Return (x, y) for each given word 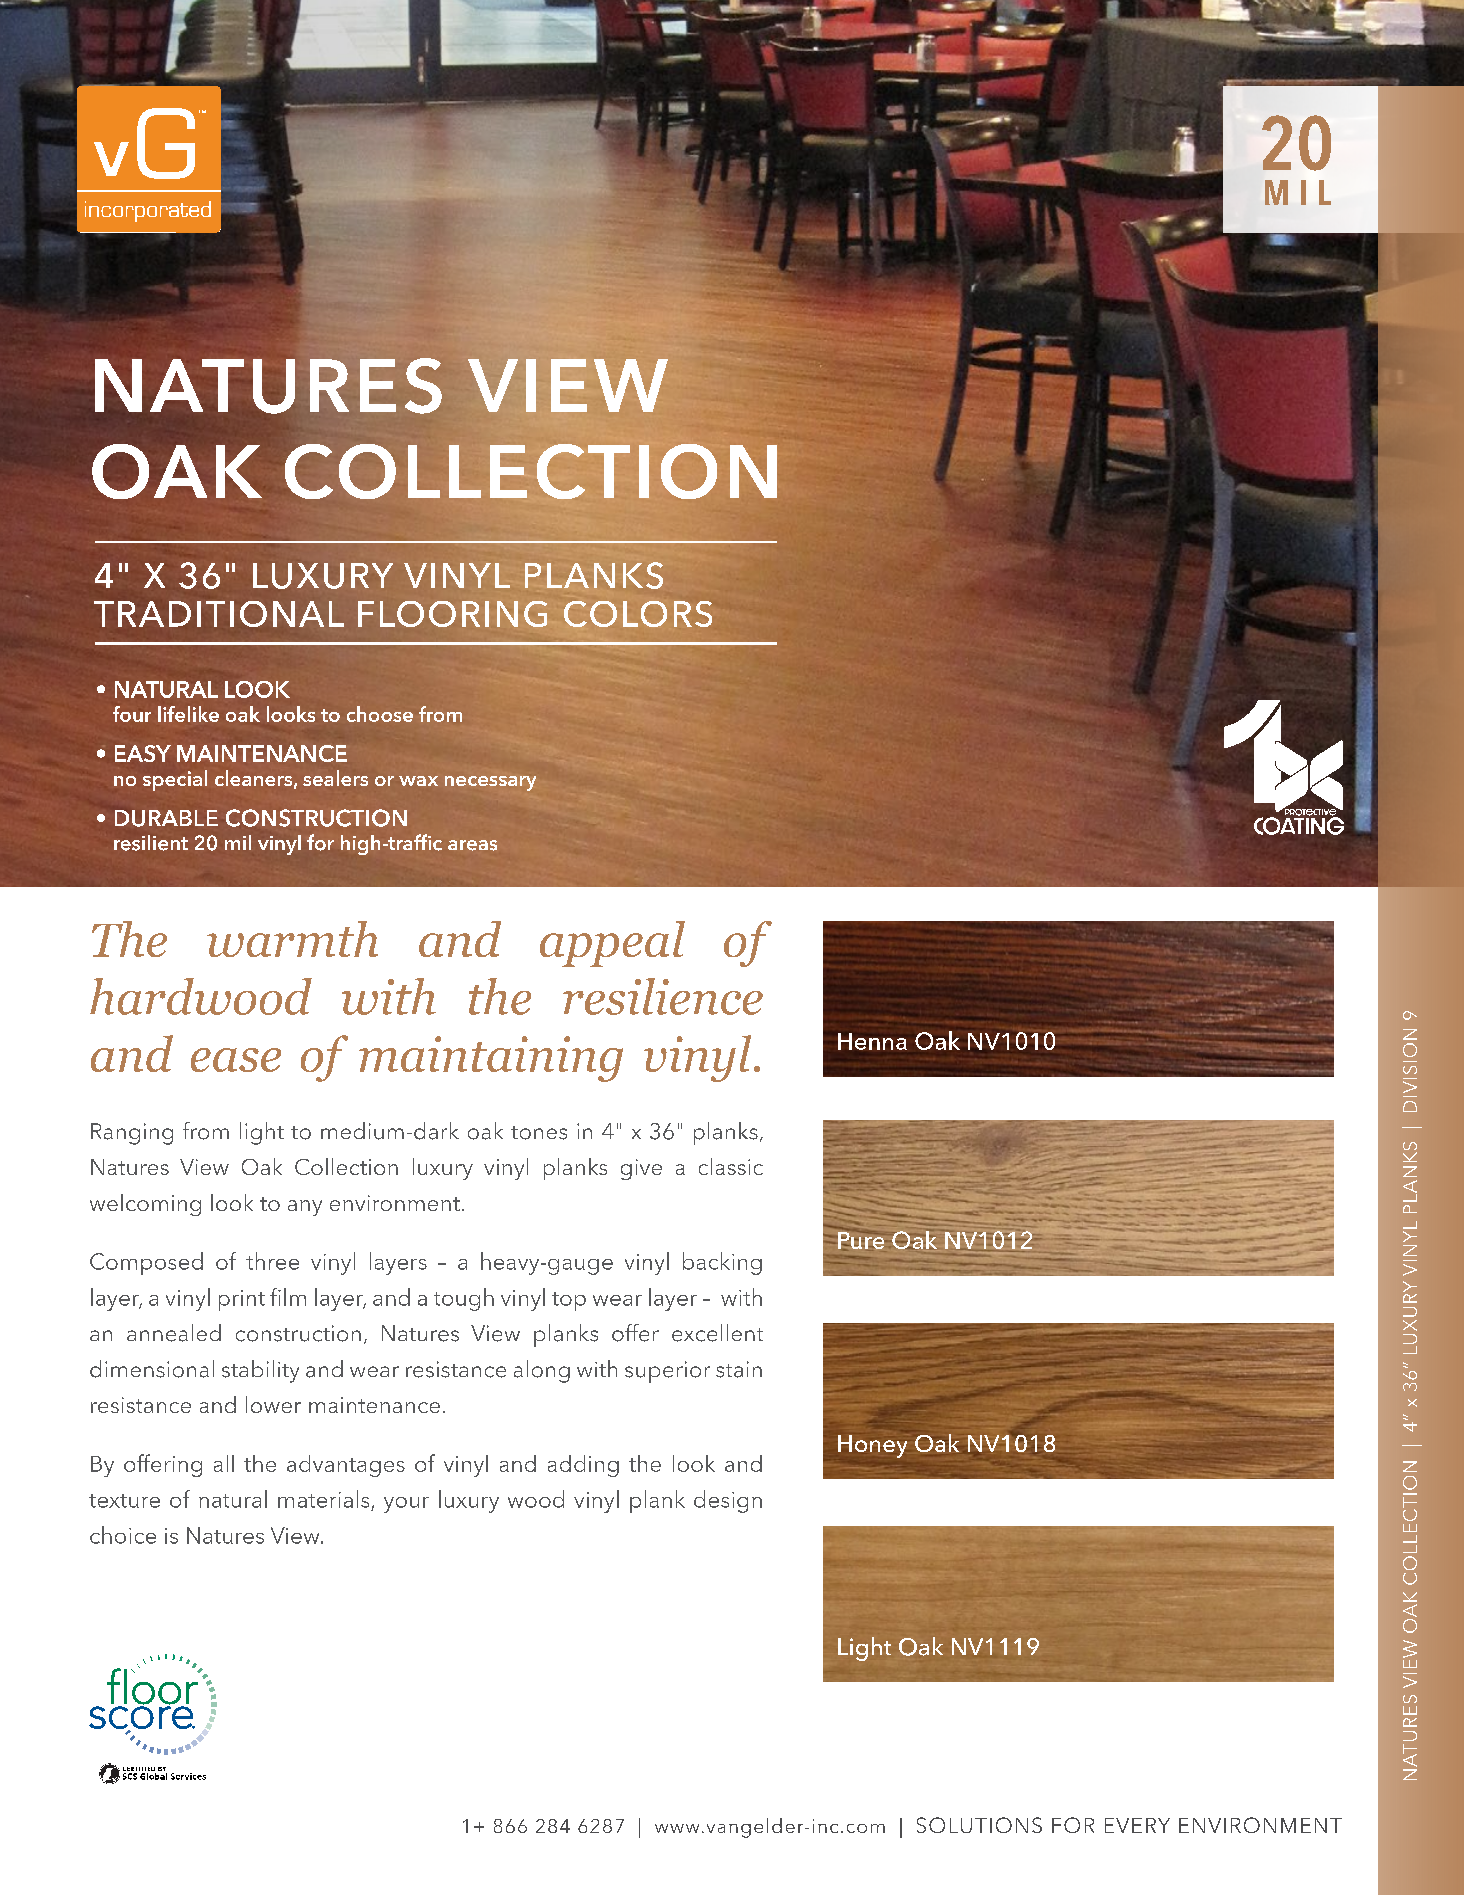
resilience (663, 996)
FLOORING (452, 614)
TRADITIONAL (219, 614)
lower (273, 1404)
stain (739, 1369)
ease (236, 1060)
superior (667, 1372)
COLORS (638, 614)
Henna (872, 1041)
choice (123, 1535)
